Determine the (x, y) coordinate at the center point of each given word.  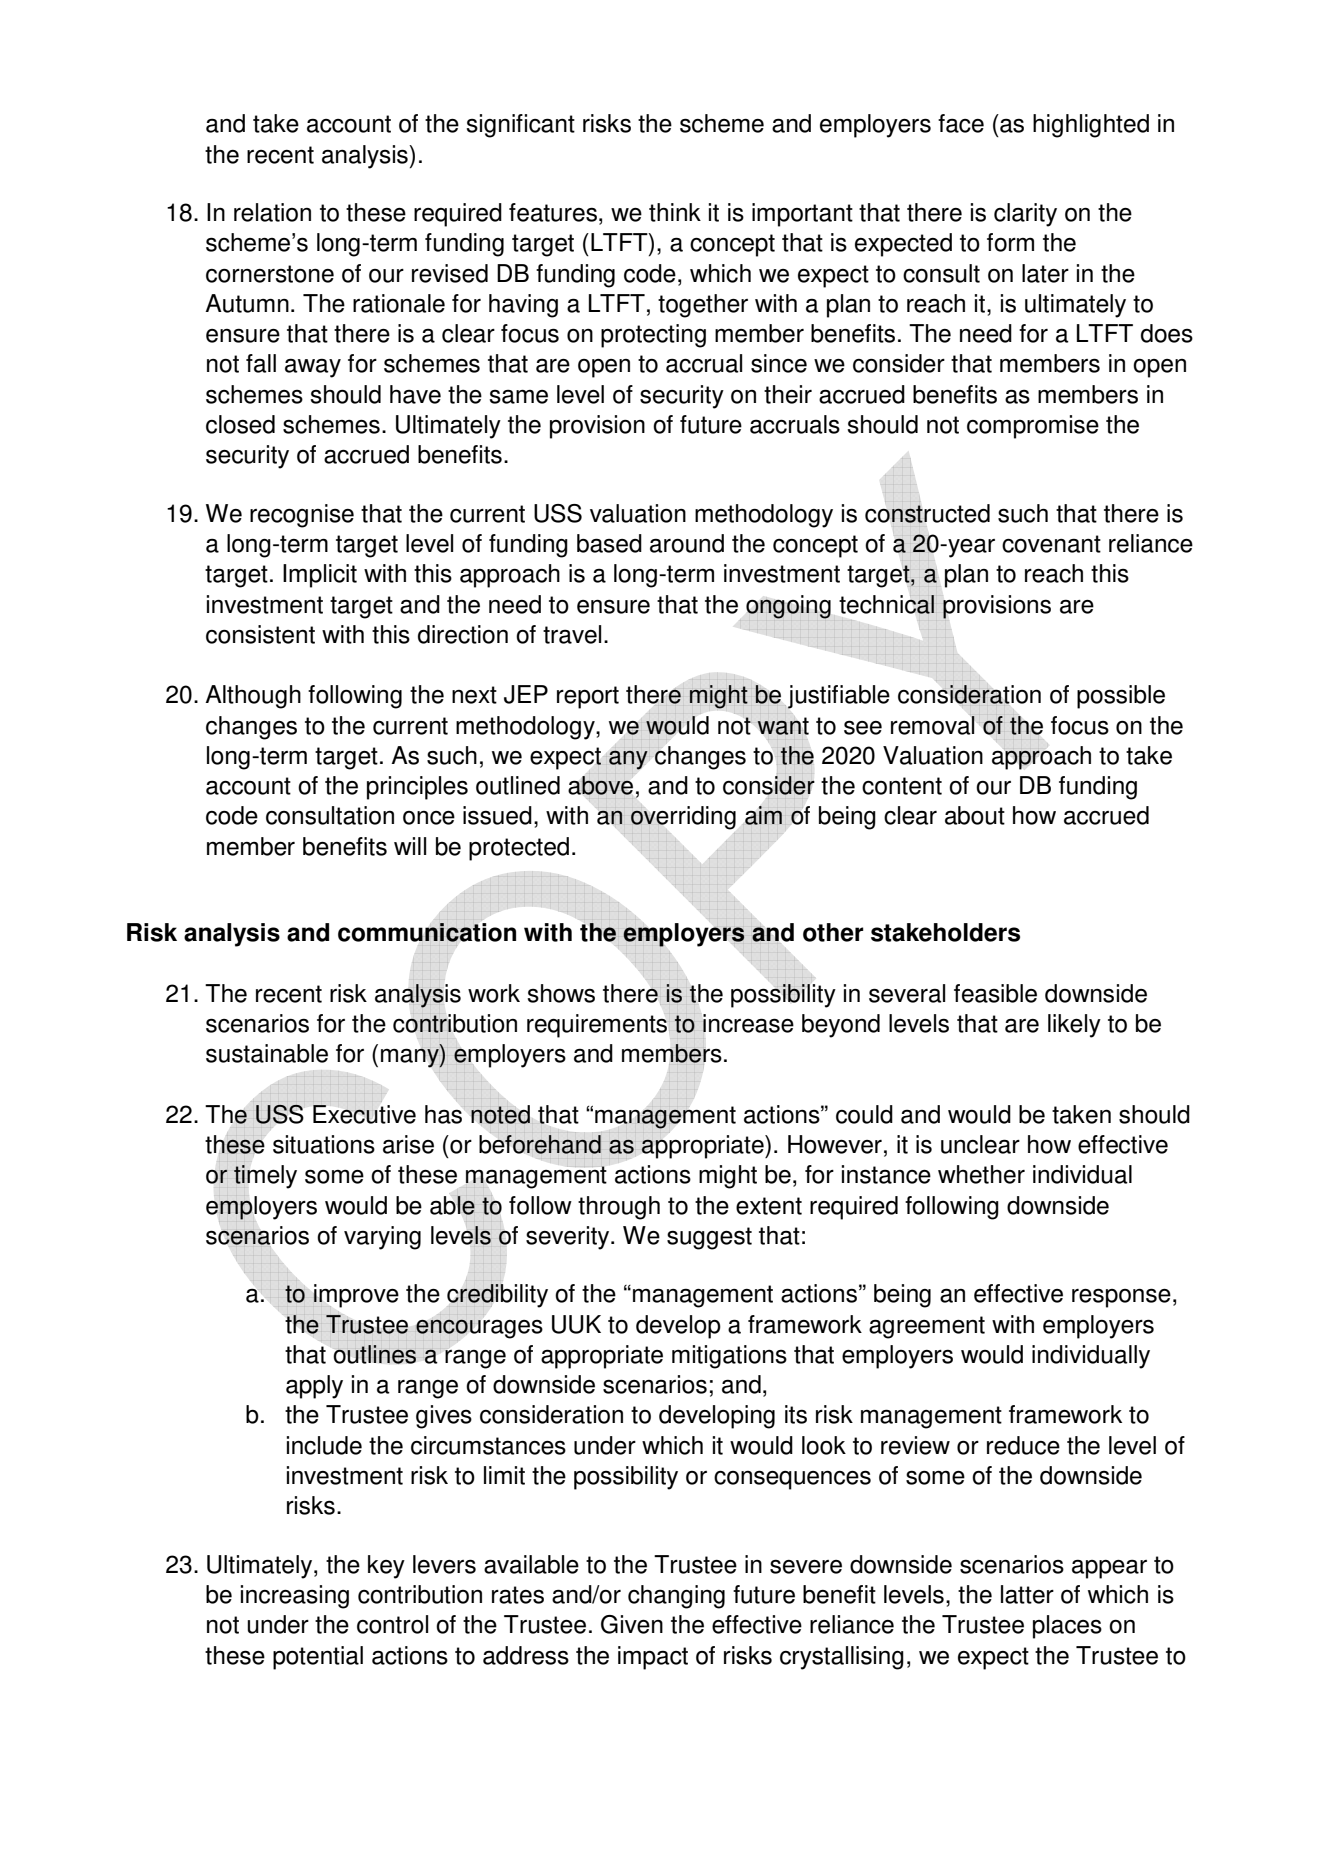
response (1121, 1298)
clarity (1025, 215)
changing (676, 1597)
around (687, 543)
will (410, 846)
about (975, 815)
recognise (302, 516)
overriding (683, 818)
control (392, 1624)
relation (272, 212)
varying (382, 1238)
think (675, 212)
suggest (709, 1238)
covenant (1051, 544)
